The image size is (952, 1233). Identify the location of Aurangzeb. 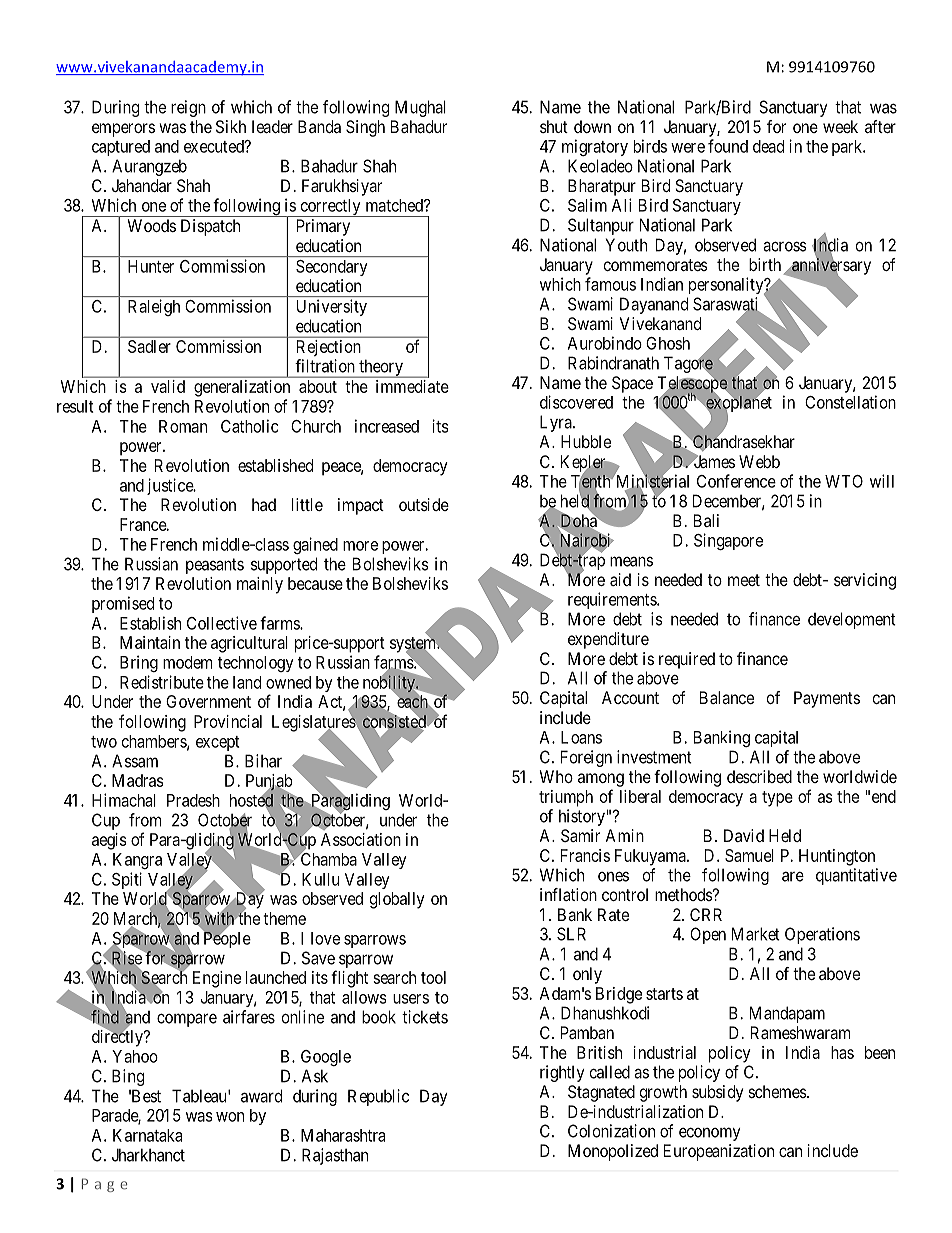
(149, 167).
